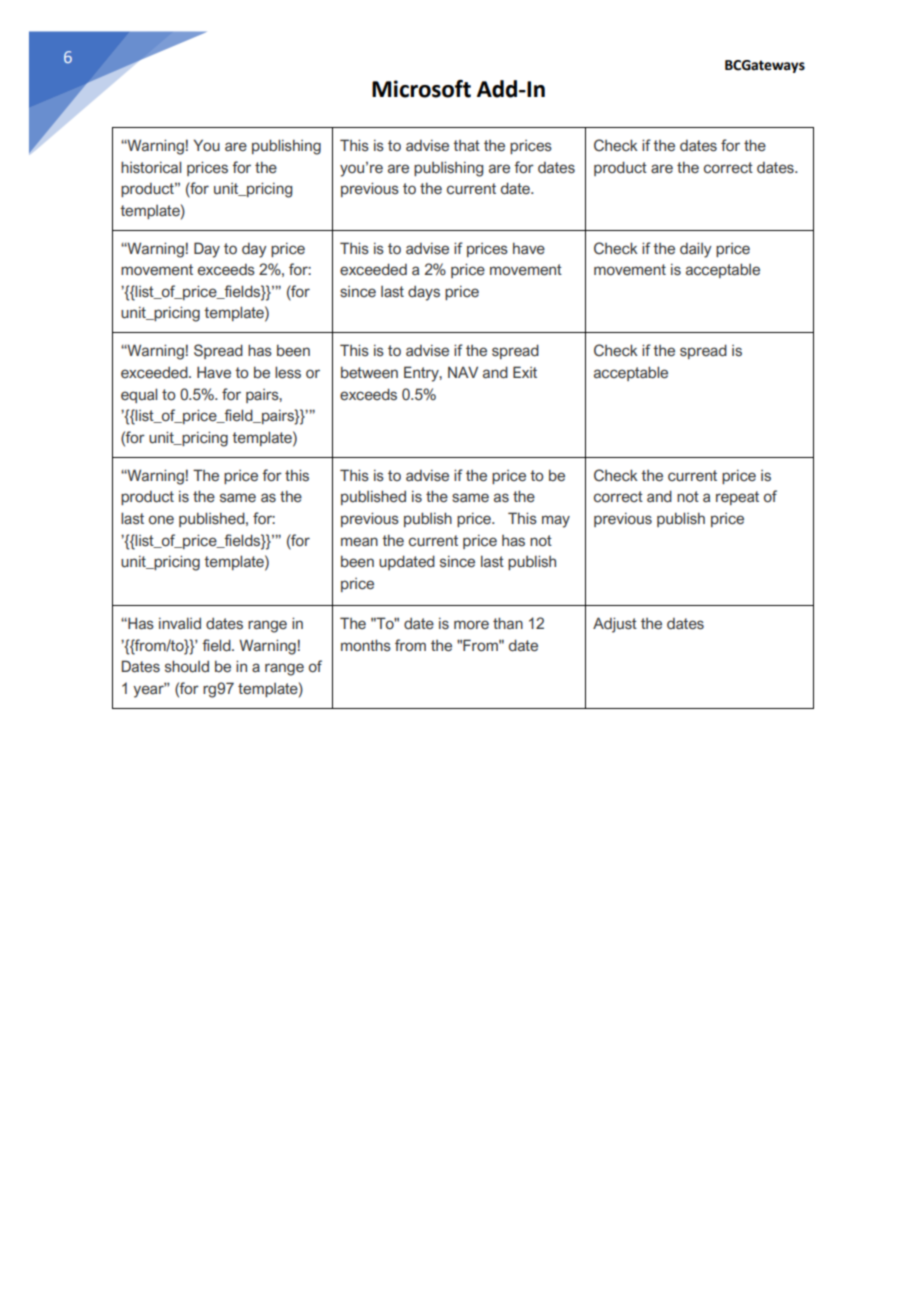 The height and width of the image is (1308, 924). I want to click on days, so click(424, 293).
